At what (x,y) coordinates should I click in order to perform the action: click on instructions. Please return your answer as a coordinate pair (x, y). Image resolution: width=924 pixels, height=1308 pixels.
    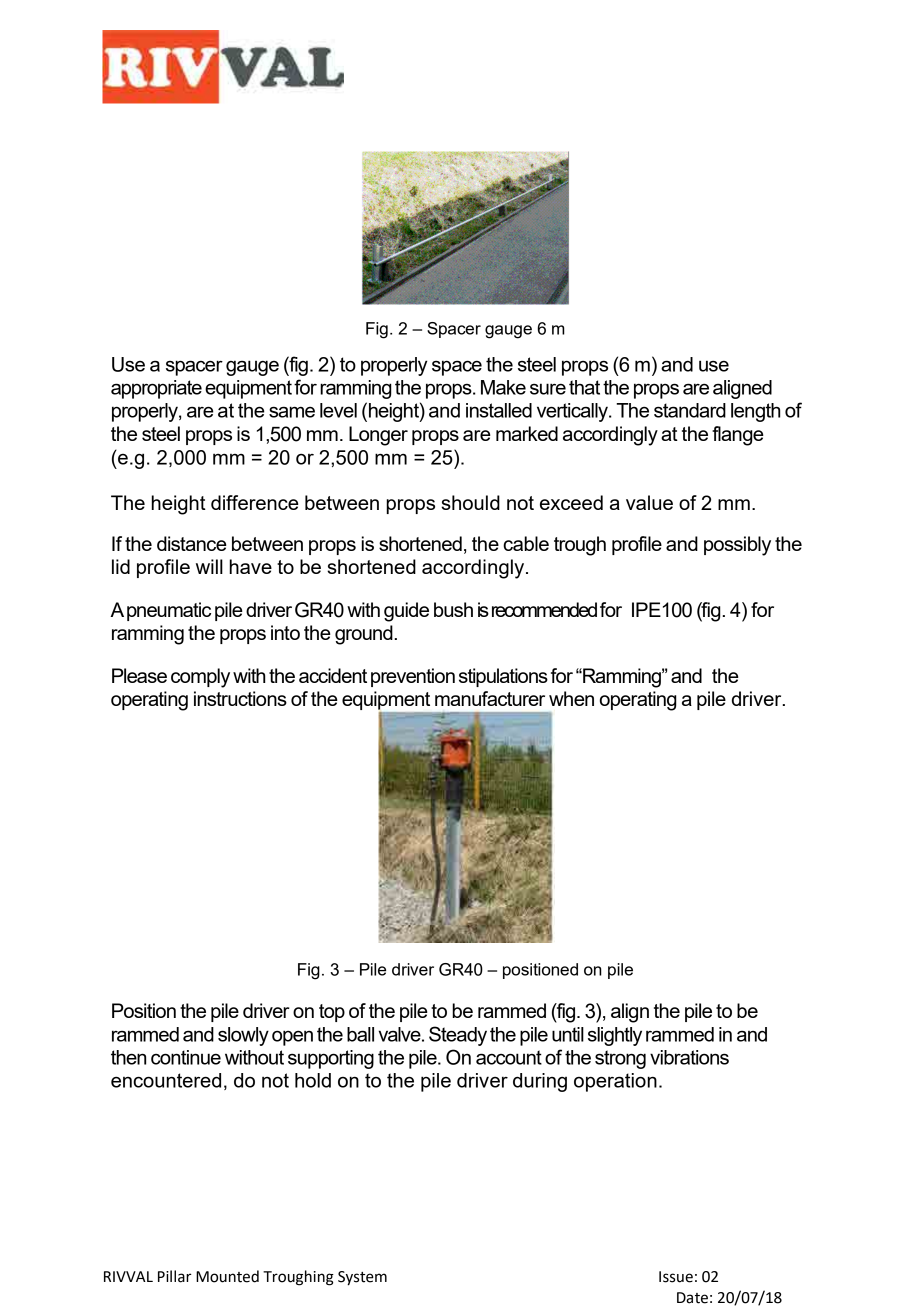
    Looking at the image, I should click on (240, 698).
